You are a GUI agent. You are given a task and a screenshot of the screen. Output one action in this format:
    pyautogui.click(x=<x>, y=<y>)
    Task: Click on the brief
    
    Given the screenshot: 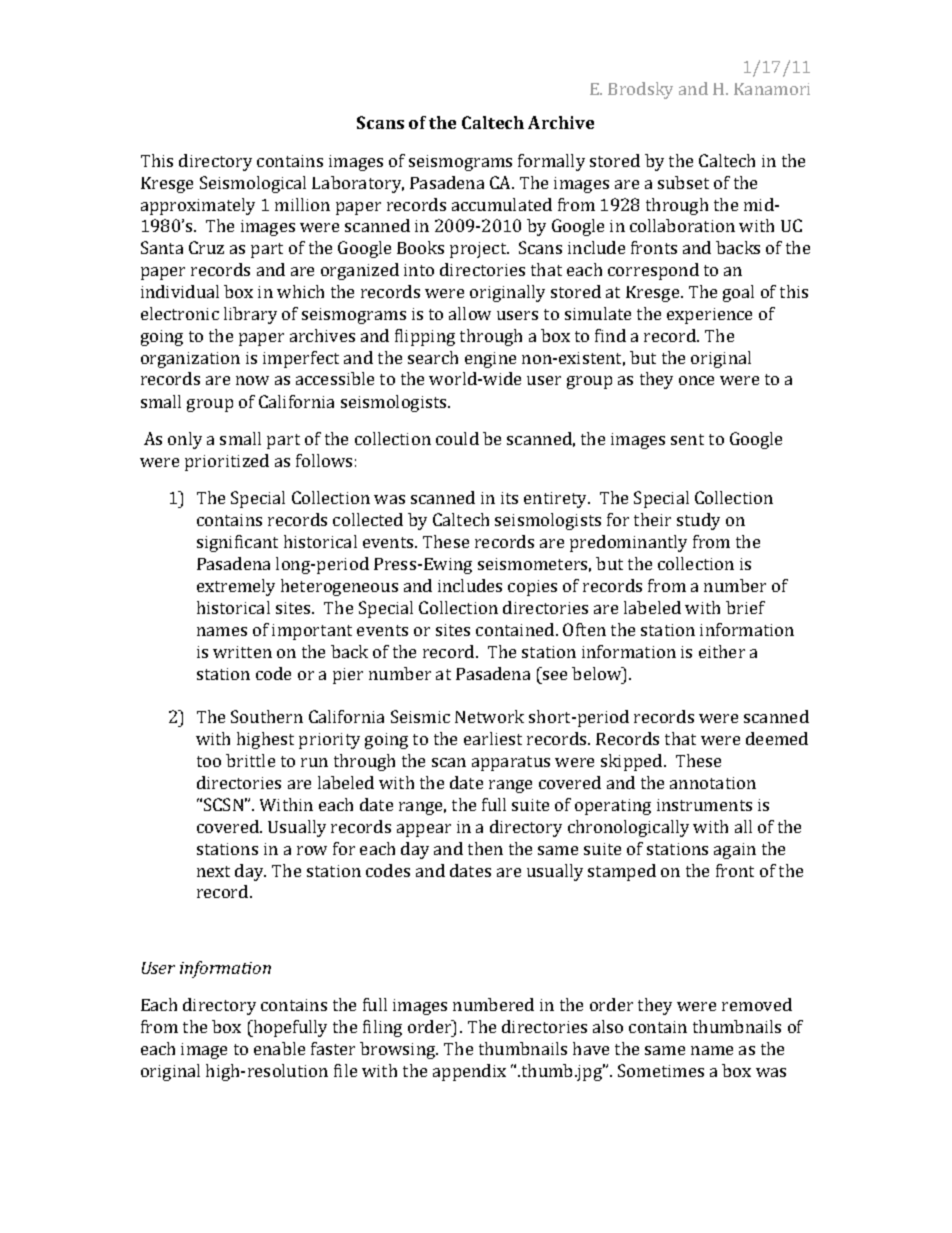 What is the action you would take?
    pyautogui.click(x=745, y=607)
